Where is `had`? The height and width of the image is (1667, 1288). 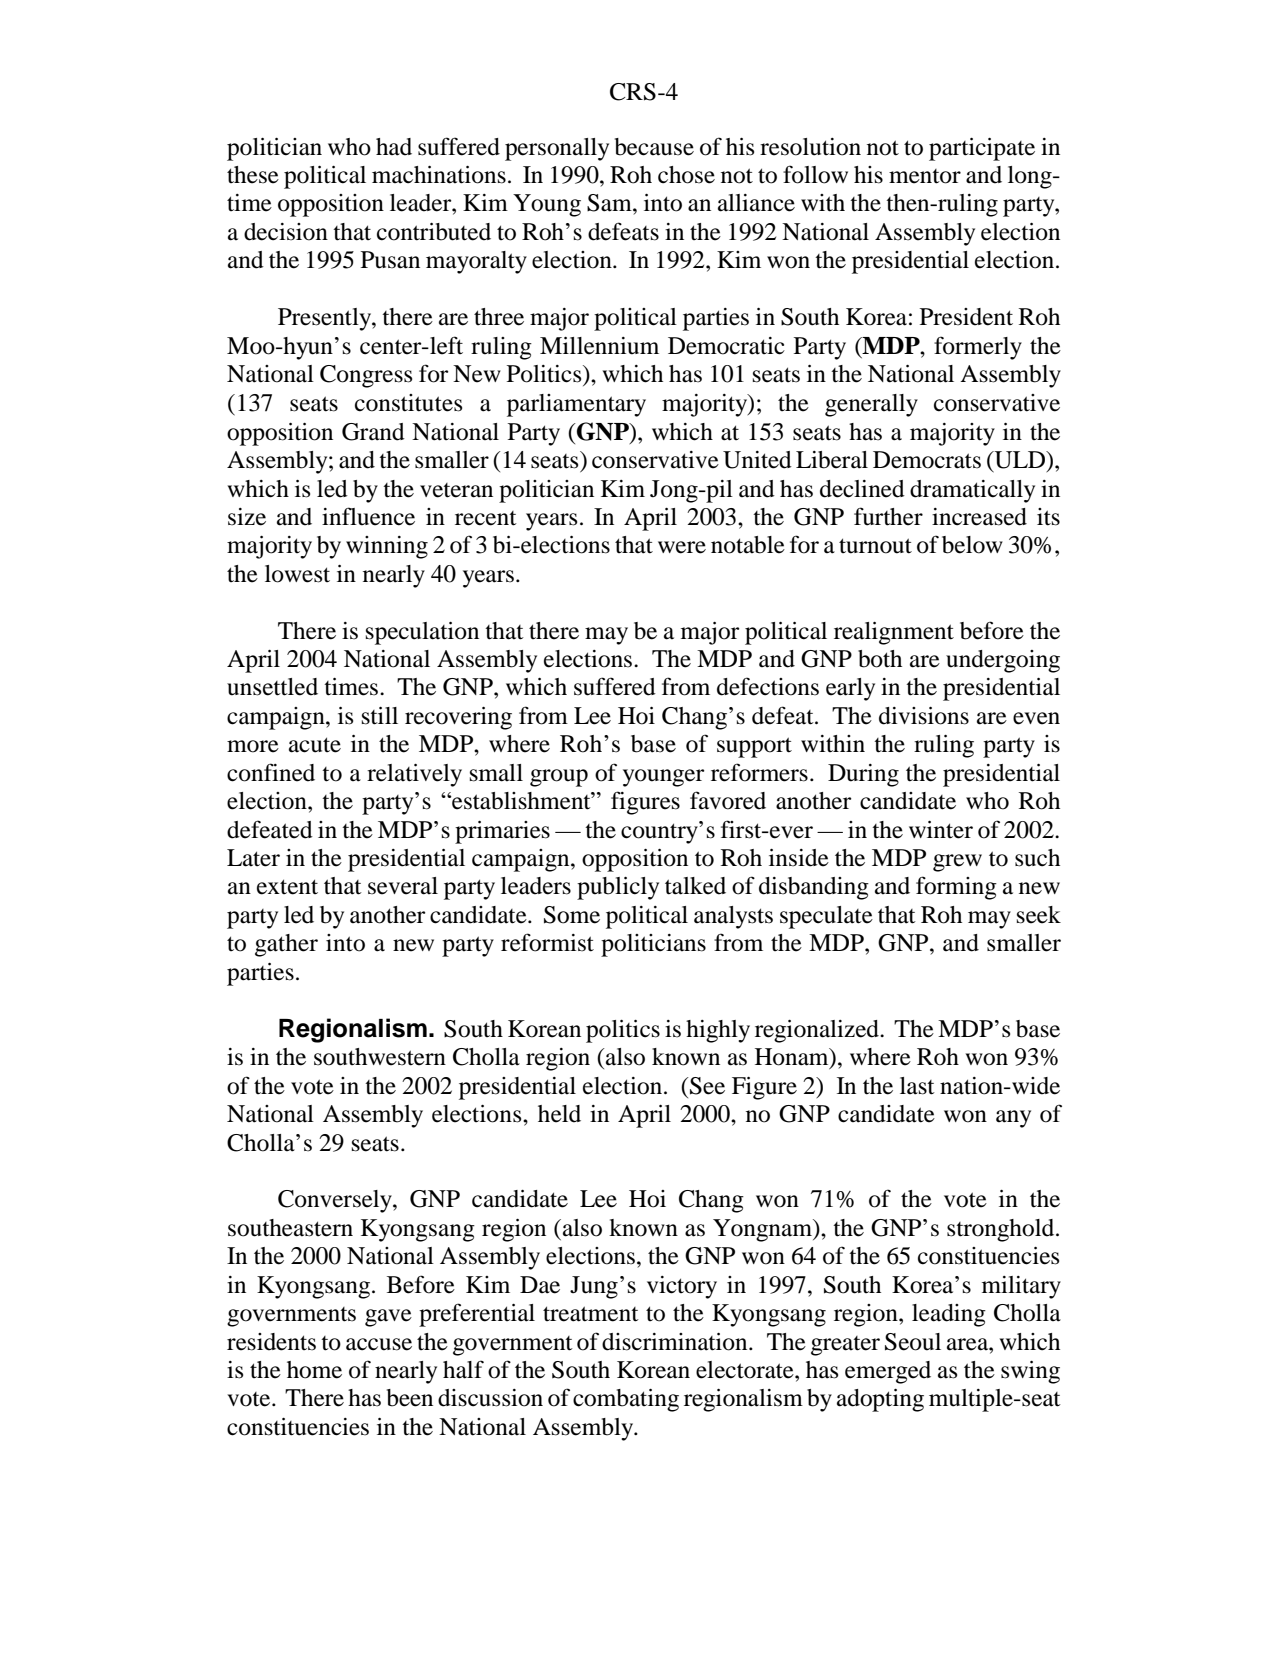
had is located at coordinates (394, 147).
